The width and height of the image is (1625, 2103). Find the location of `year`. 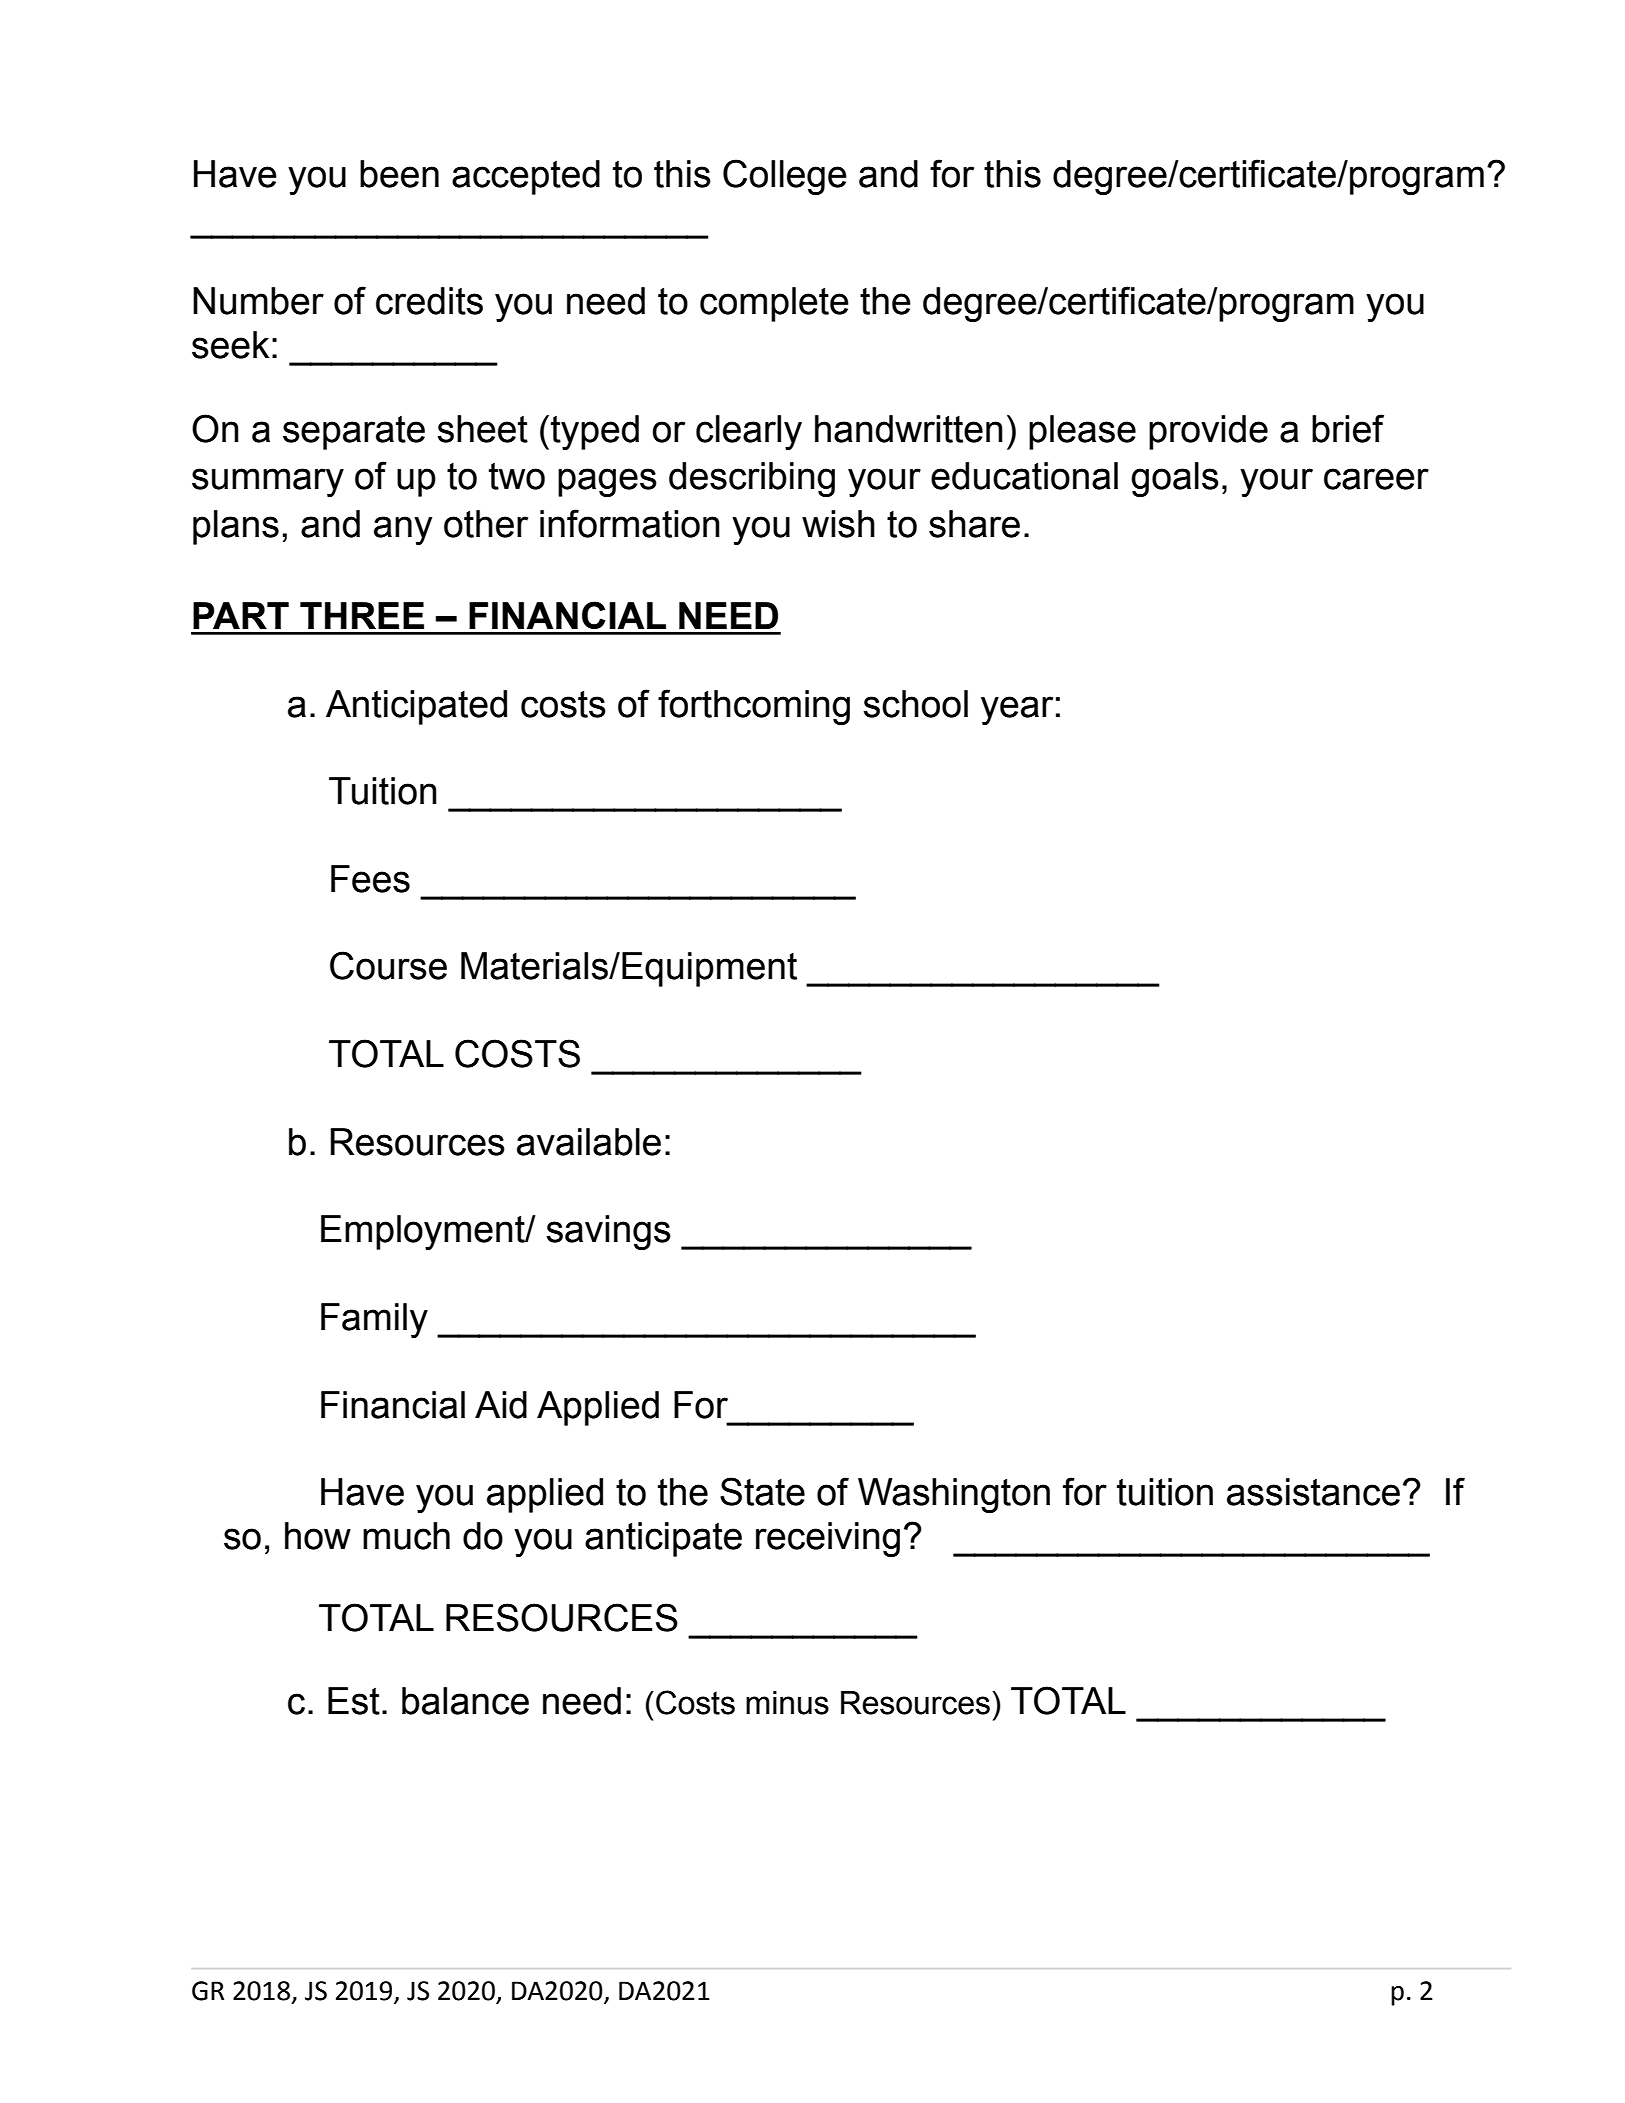

year is located at coordinates (1017, 710).
